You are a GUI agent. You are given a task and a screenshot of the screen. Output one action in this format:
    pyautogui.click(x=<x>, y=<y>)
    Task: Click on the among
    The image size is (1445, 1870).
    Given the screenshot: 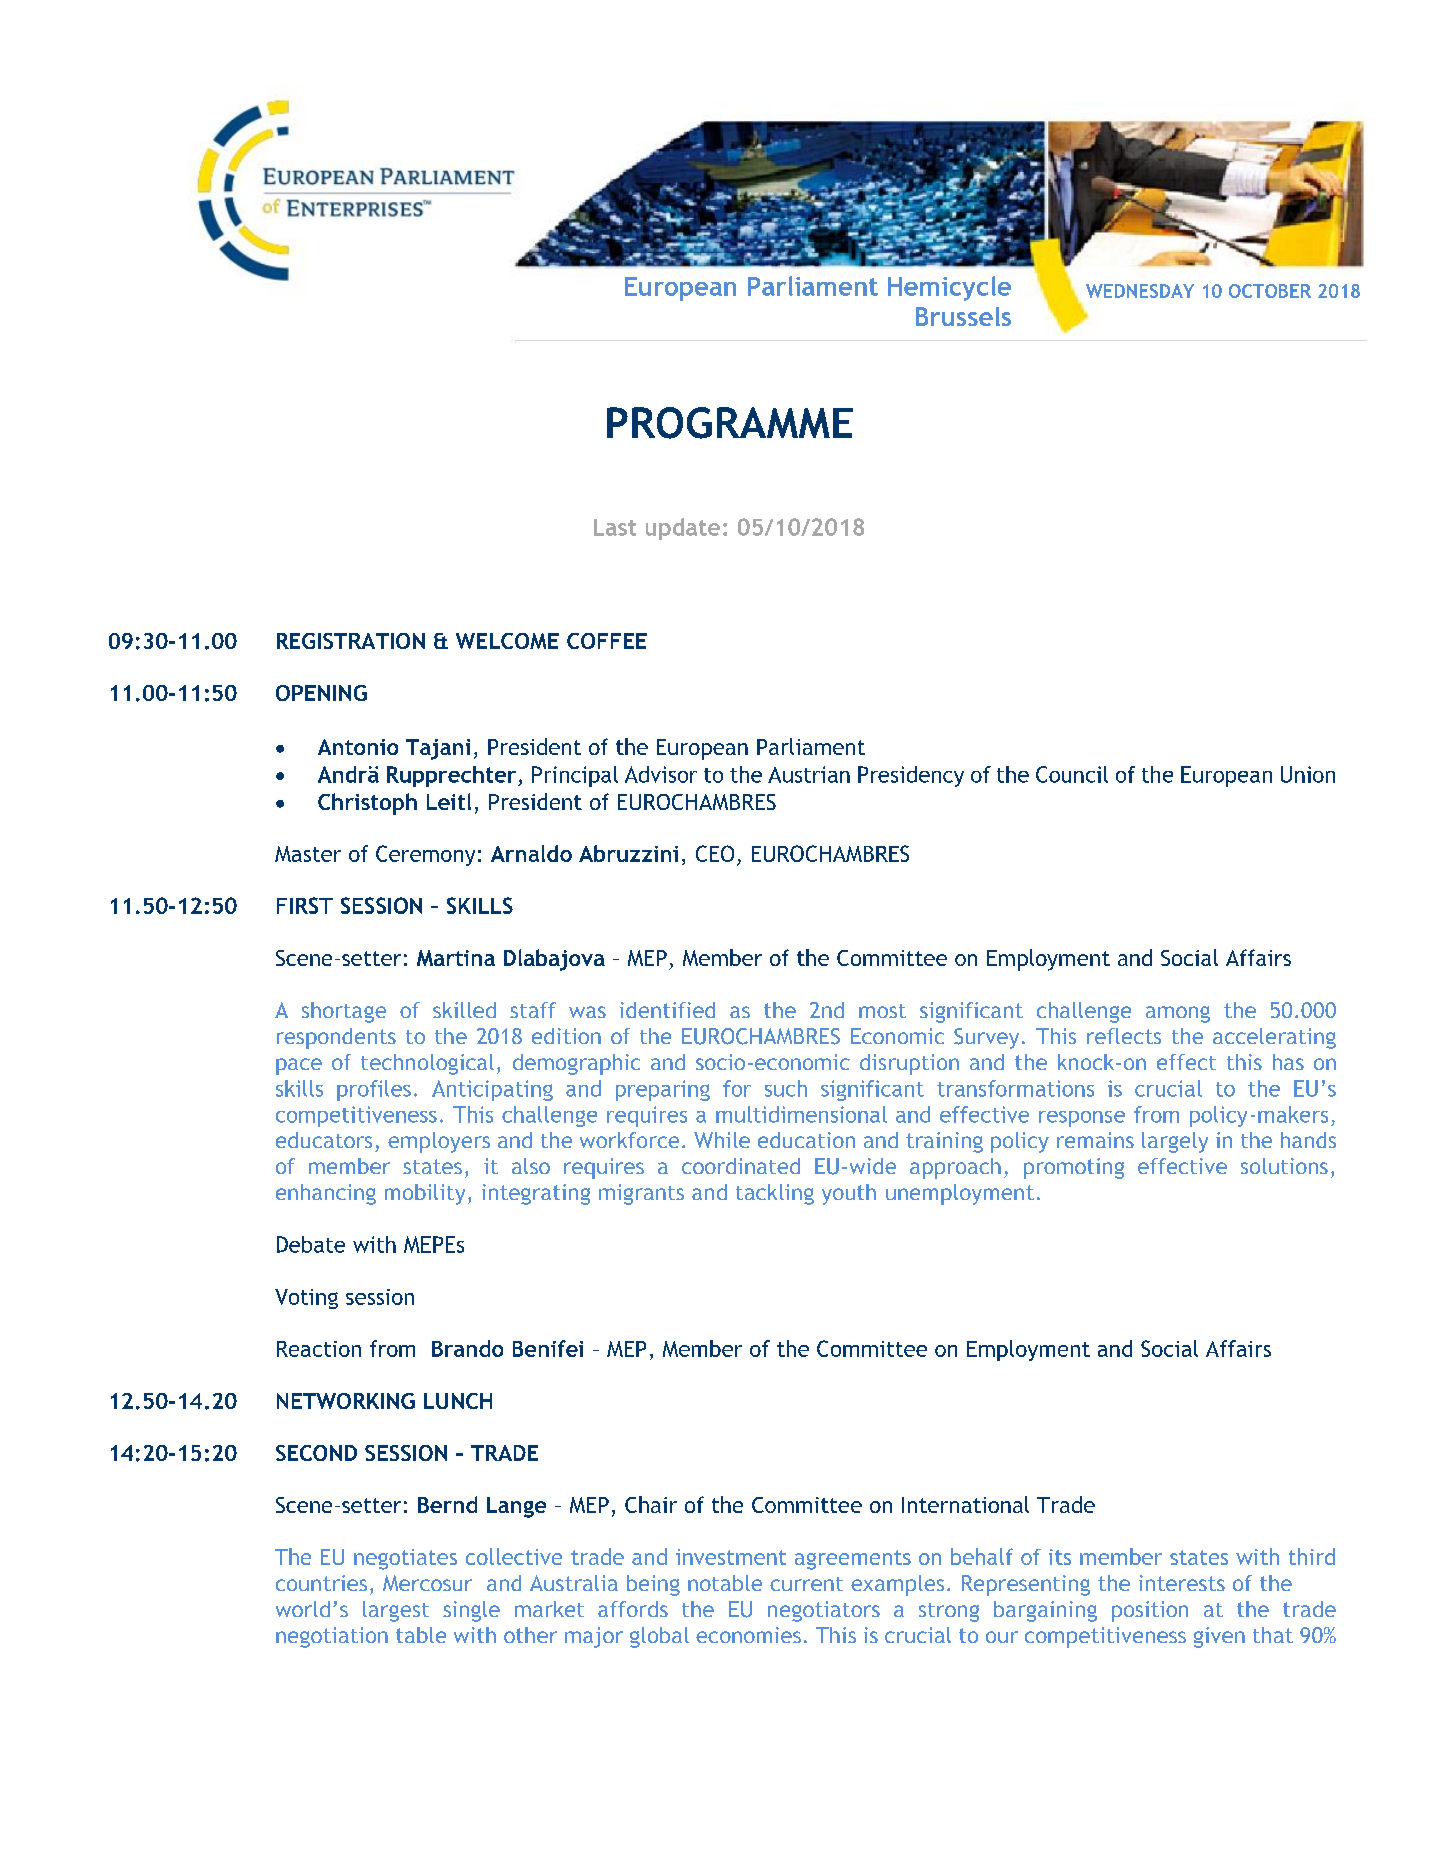 What is the action you would take?
    pyautogui.click(x=1178, y=1014)
